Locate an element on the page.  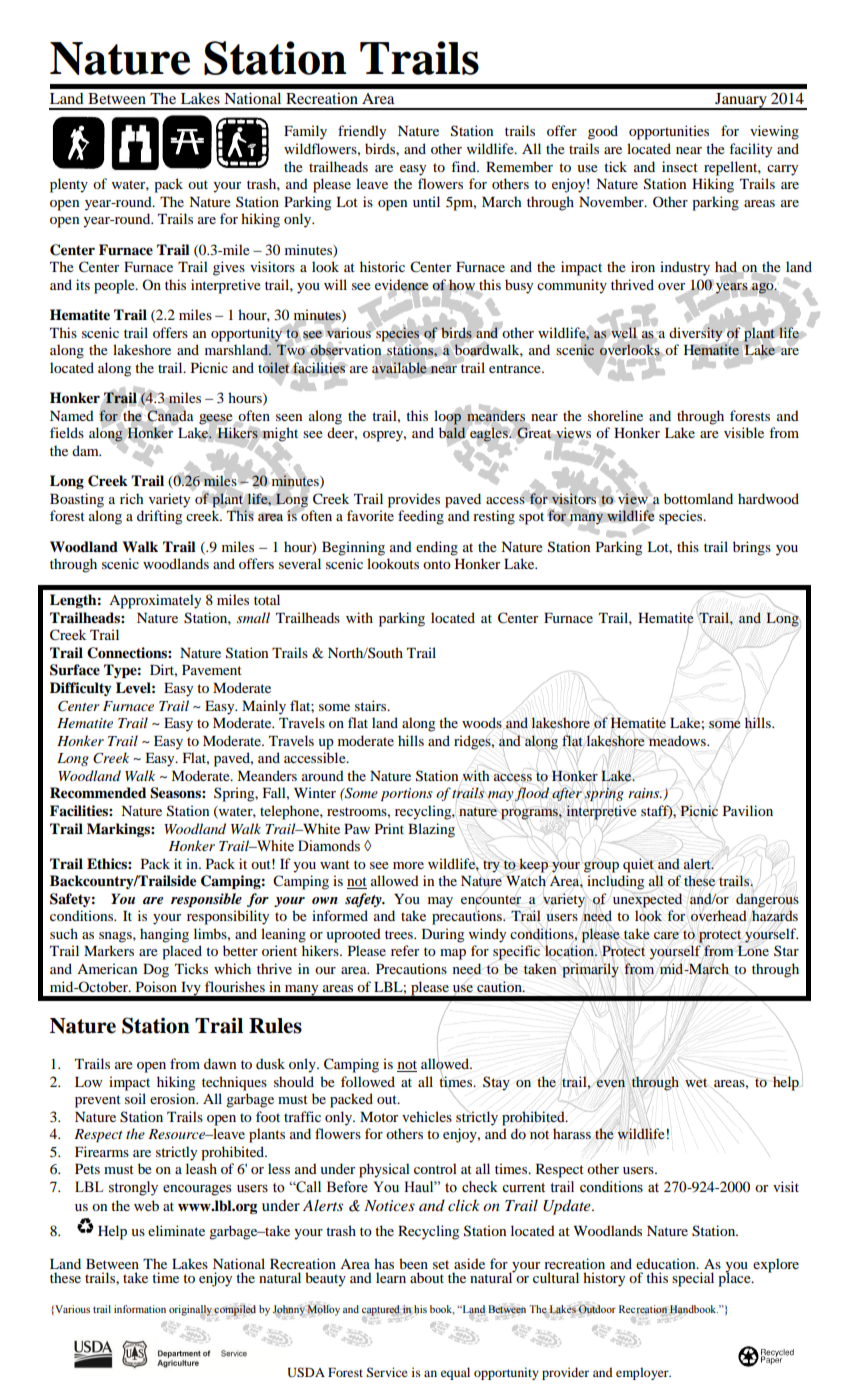
information is located at coordinates (140, 1309).
